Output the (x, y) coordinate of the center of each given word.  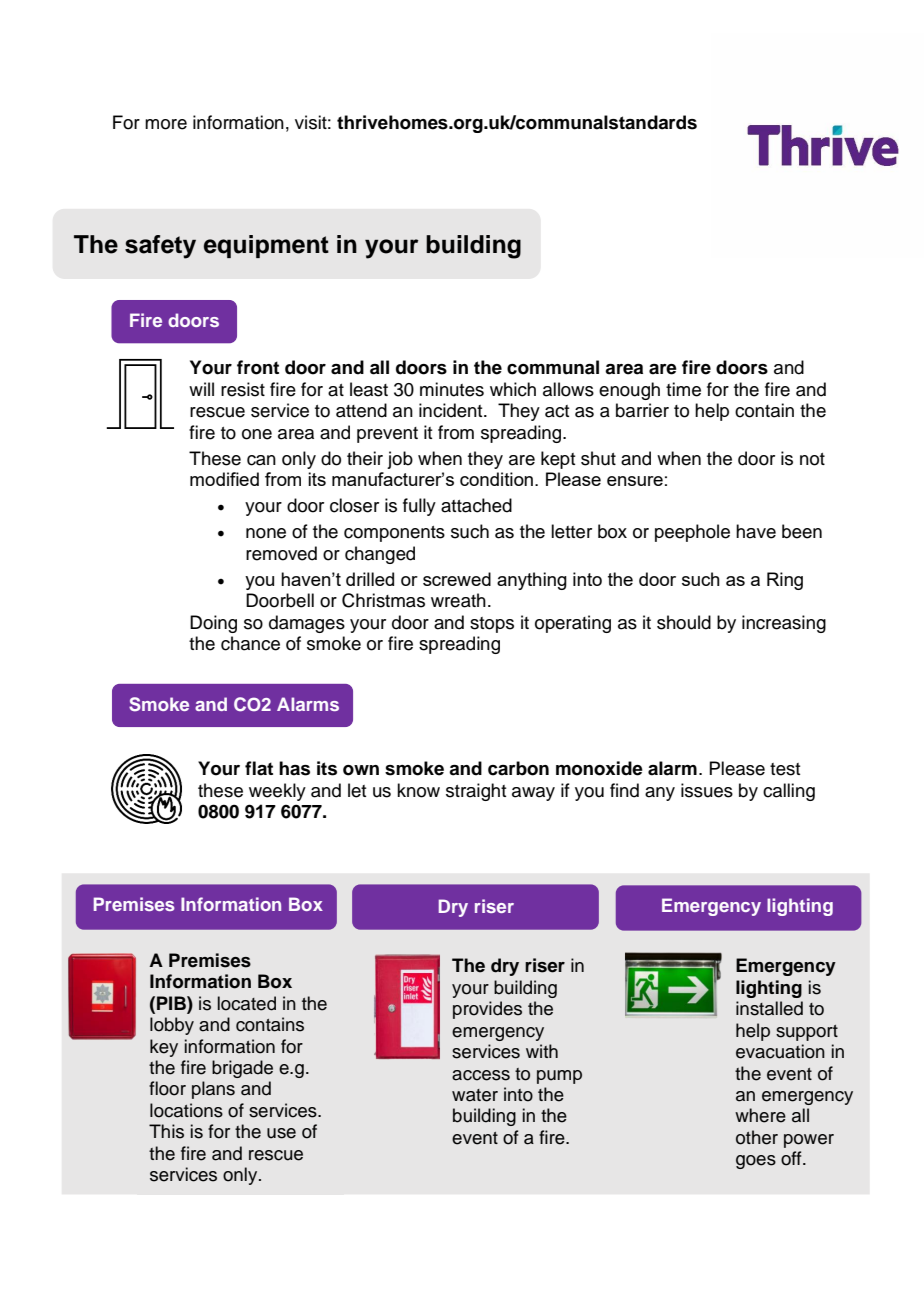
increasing (784, 624)
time (683, 389)
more (166, 124)
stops (492, 625)
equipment (266, 246)
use (281, 1133)
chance (250, 643)
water (475, 1095)
